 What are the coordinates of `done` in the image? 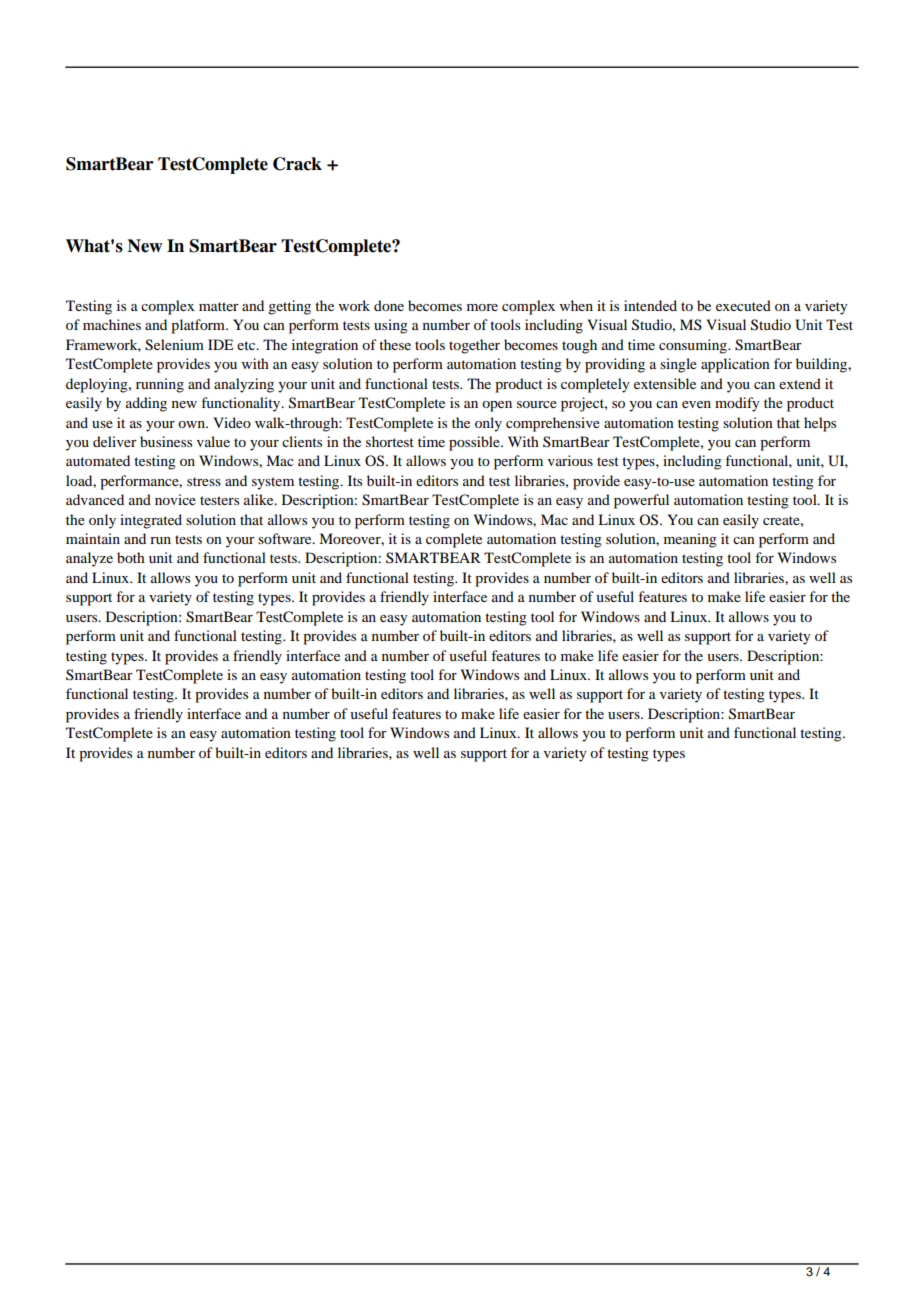 It's located at (389, 305).
